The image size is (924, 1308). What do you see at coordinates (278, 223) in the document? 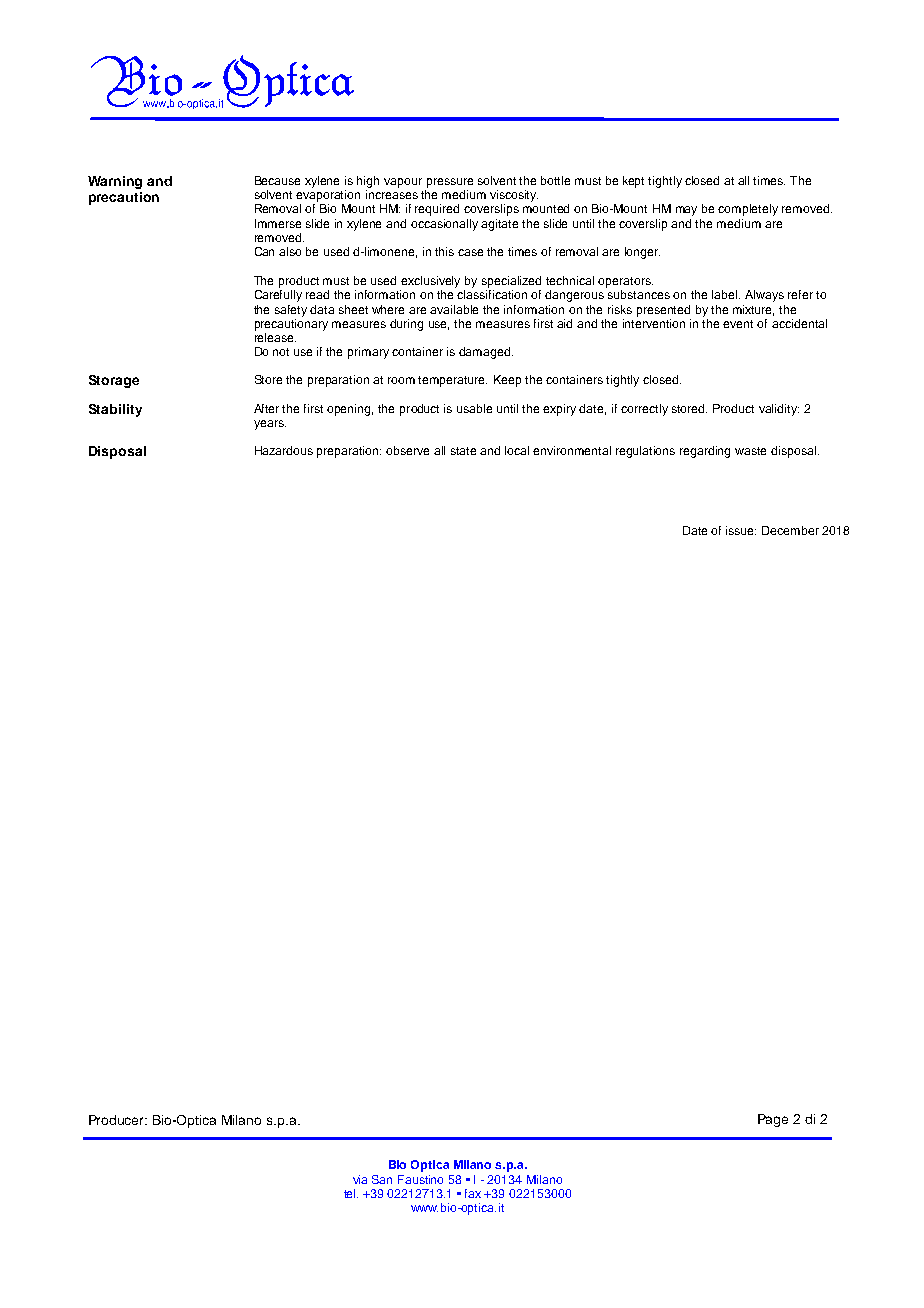
I see `Immerse` at bounding box center [278, 223].
